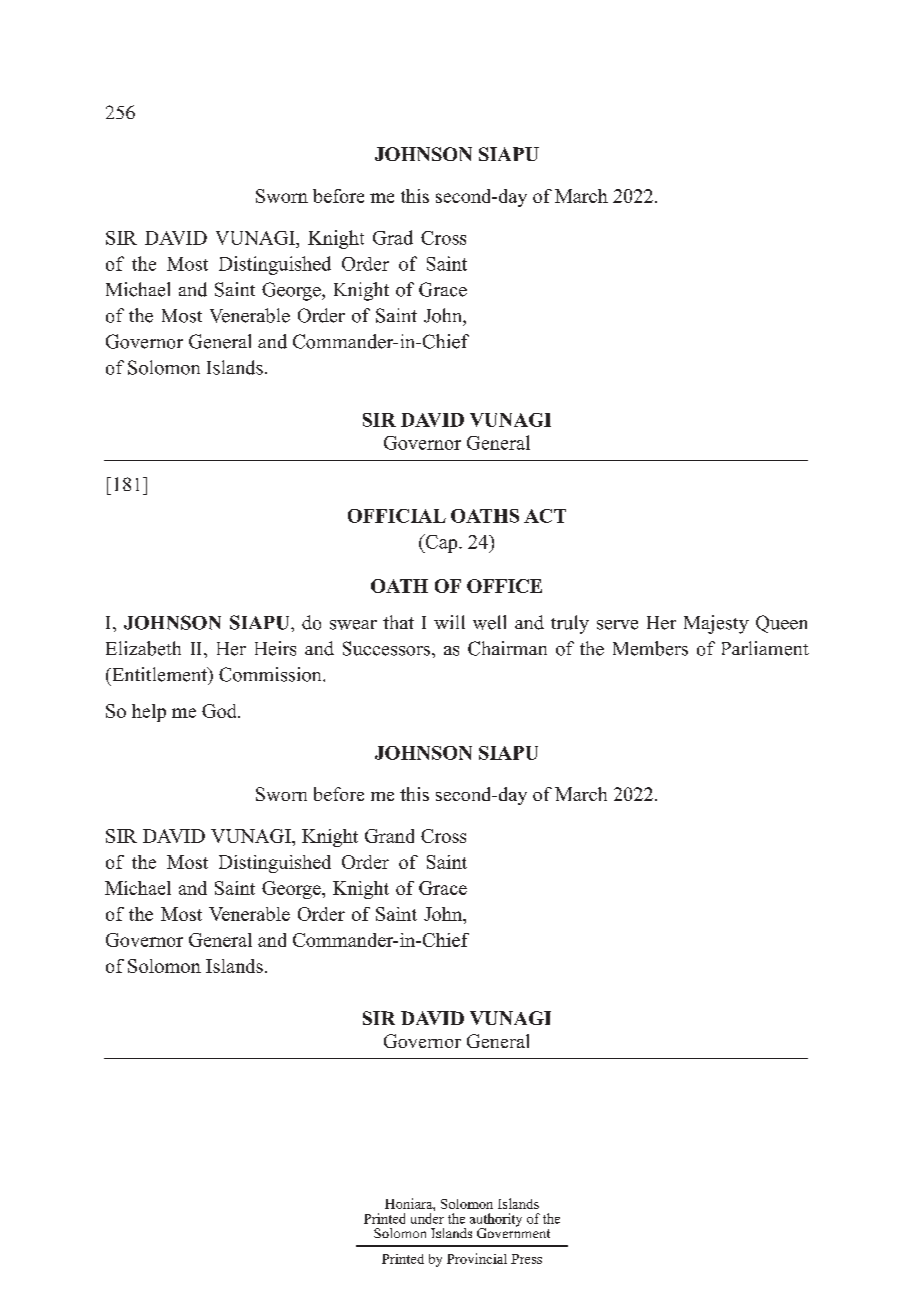  I want to click on Grand, so click(389, 836).
